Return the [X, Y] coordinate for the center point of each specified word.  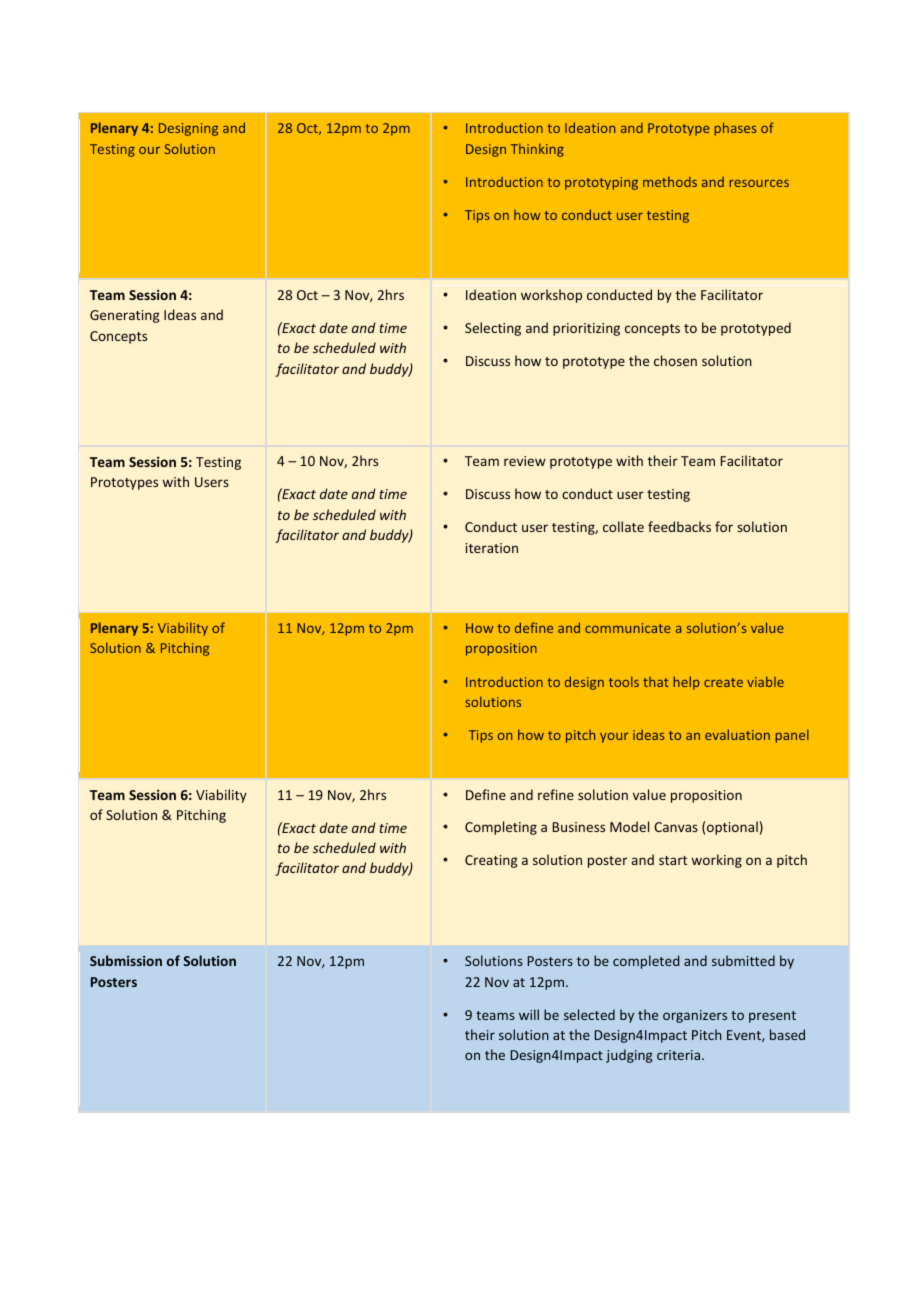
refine [556, 794]
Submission [126, 960]
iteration [492, 548]
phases [735, 129]
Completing [501, 828]
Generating [125, 316]
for [724, 526]
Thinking [537, 150]
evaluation [737, 734]
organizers [695, 1016]
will [529, 1014]
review [525, 461]
